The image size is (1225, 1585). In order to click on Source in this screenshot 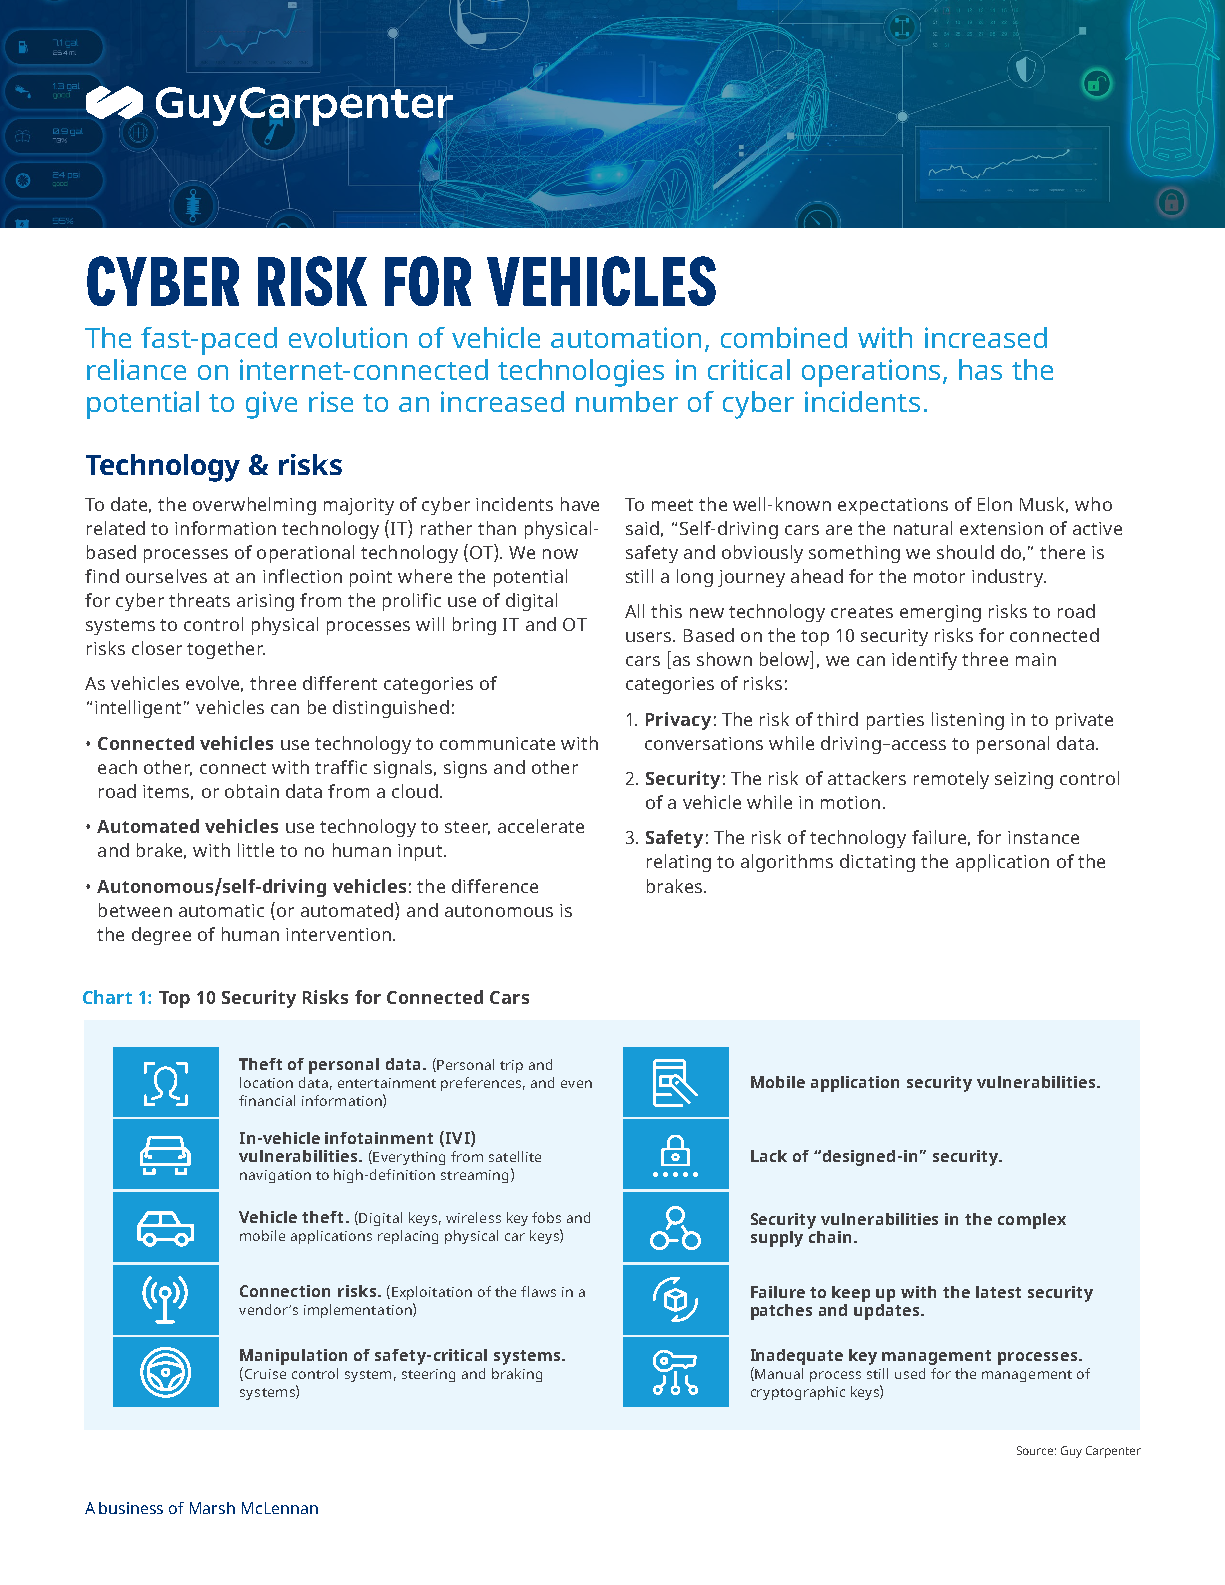, I will do `click(1035, 1450)`.
